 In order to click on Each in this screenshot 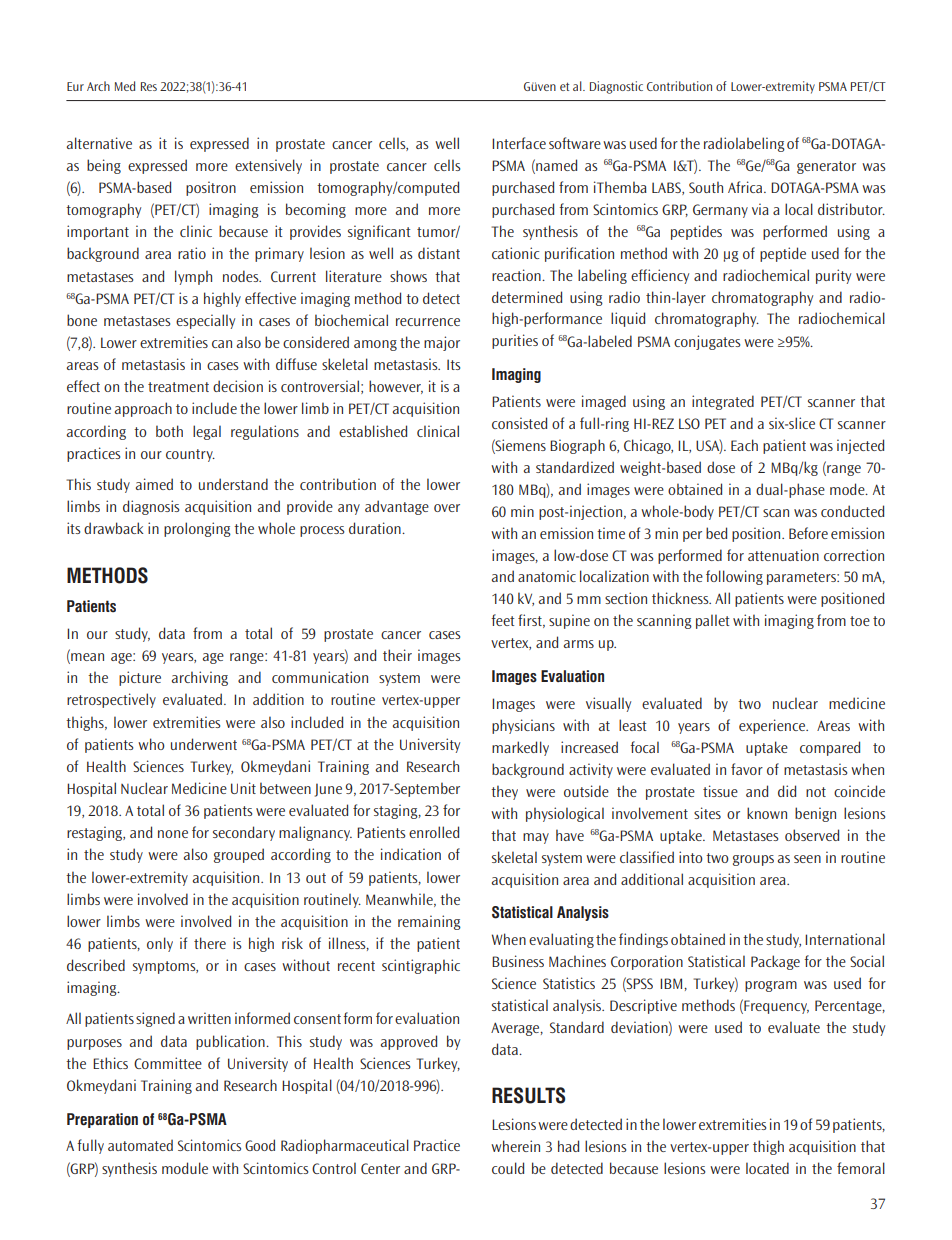, I will do `click(744, 445)`.
